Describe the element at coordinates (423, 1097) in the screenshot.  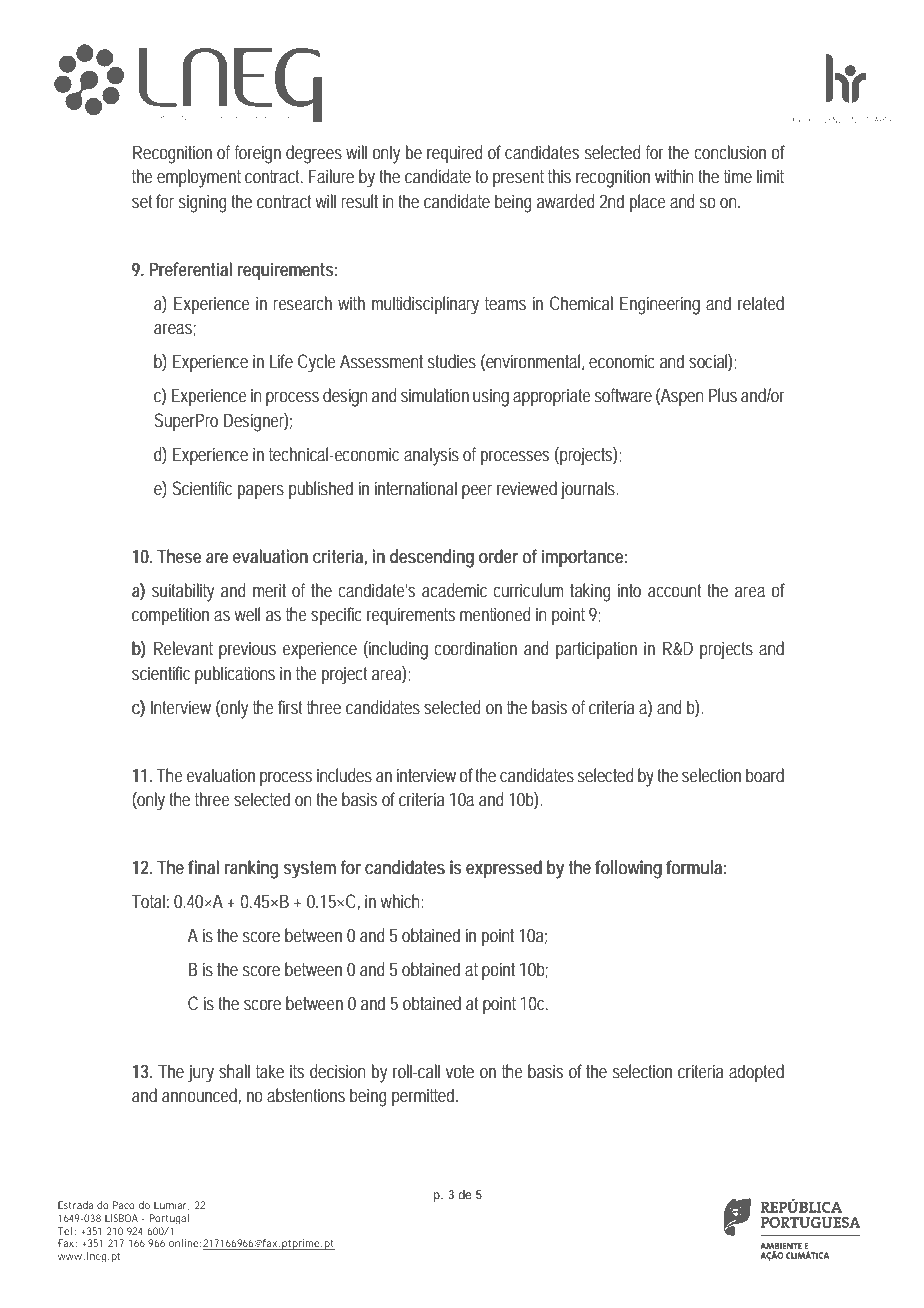
I see `permitted` at that location.
